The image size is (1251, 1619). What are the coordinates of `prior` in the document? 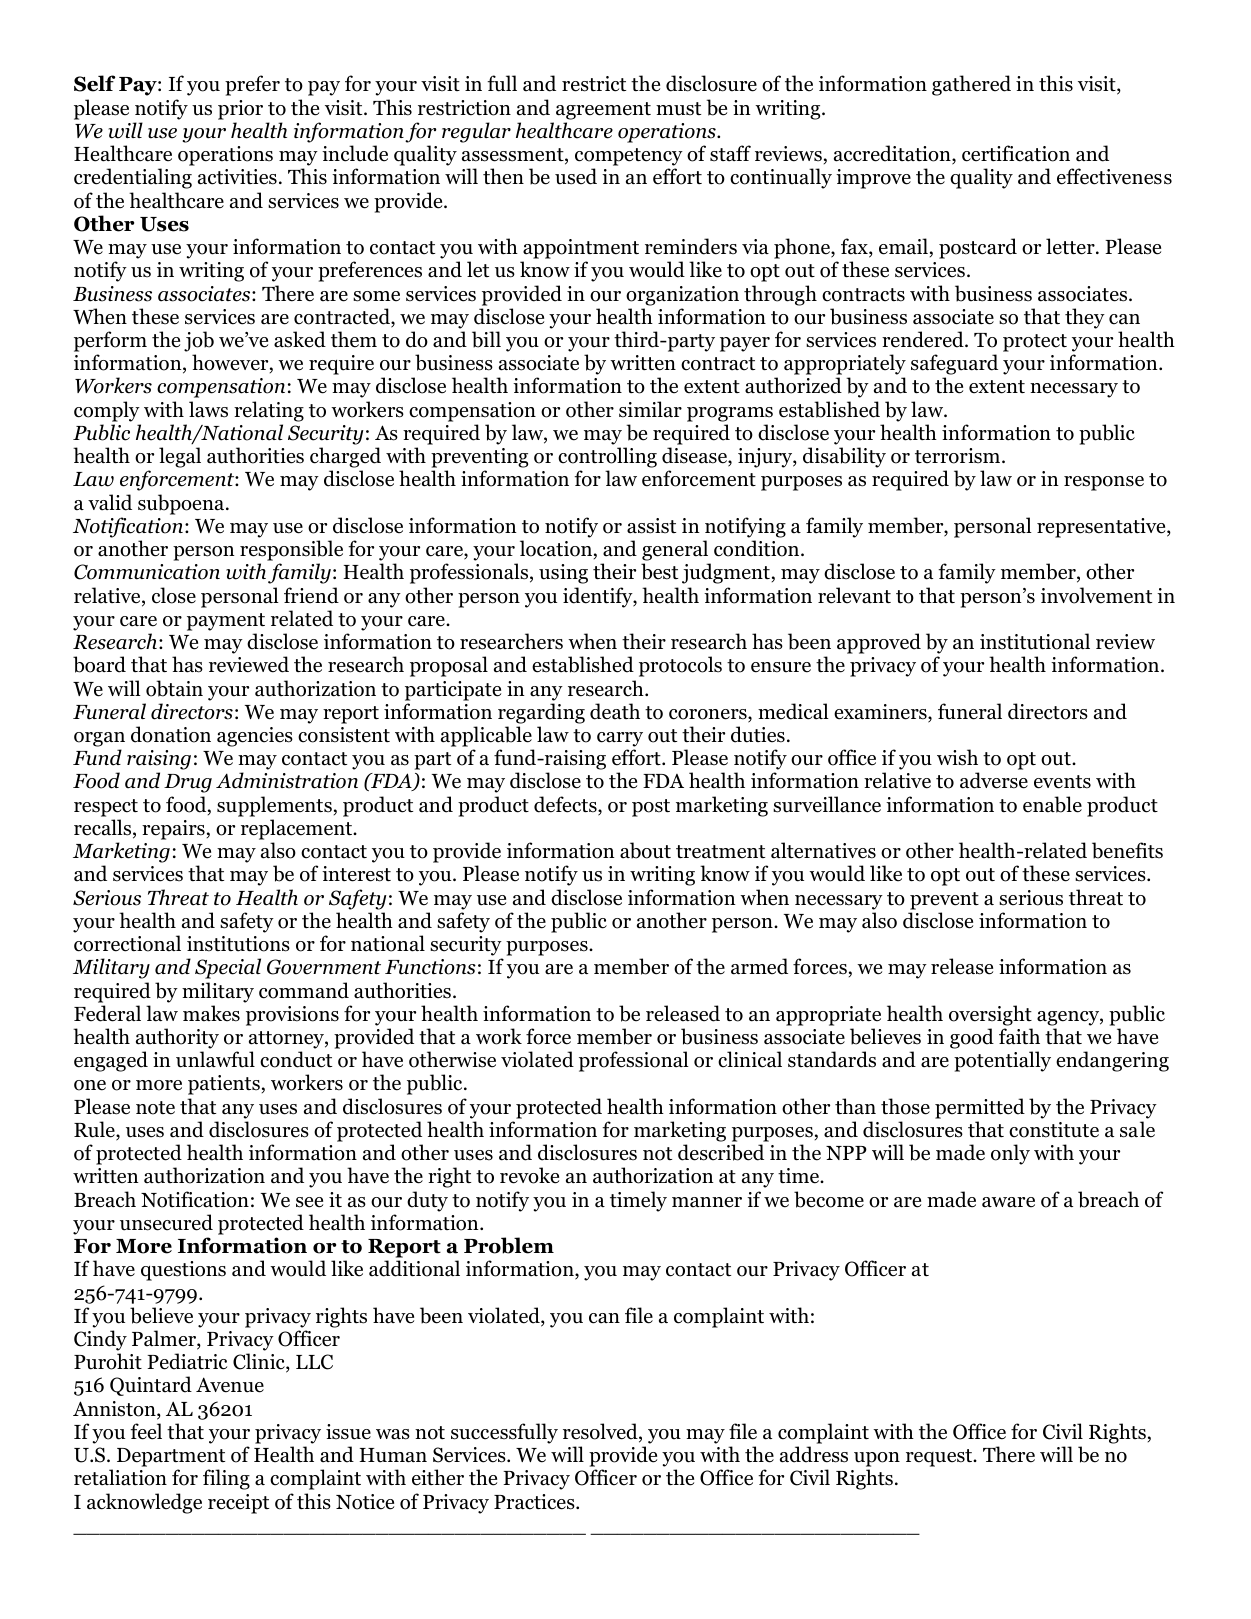 It's located at (240, 110).
